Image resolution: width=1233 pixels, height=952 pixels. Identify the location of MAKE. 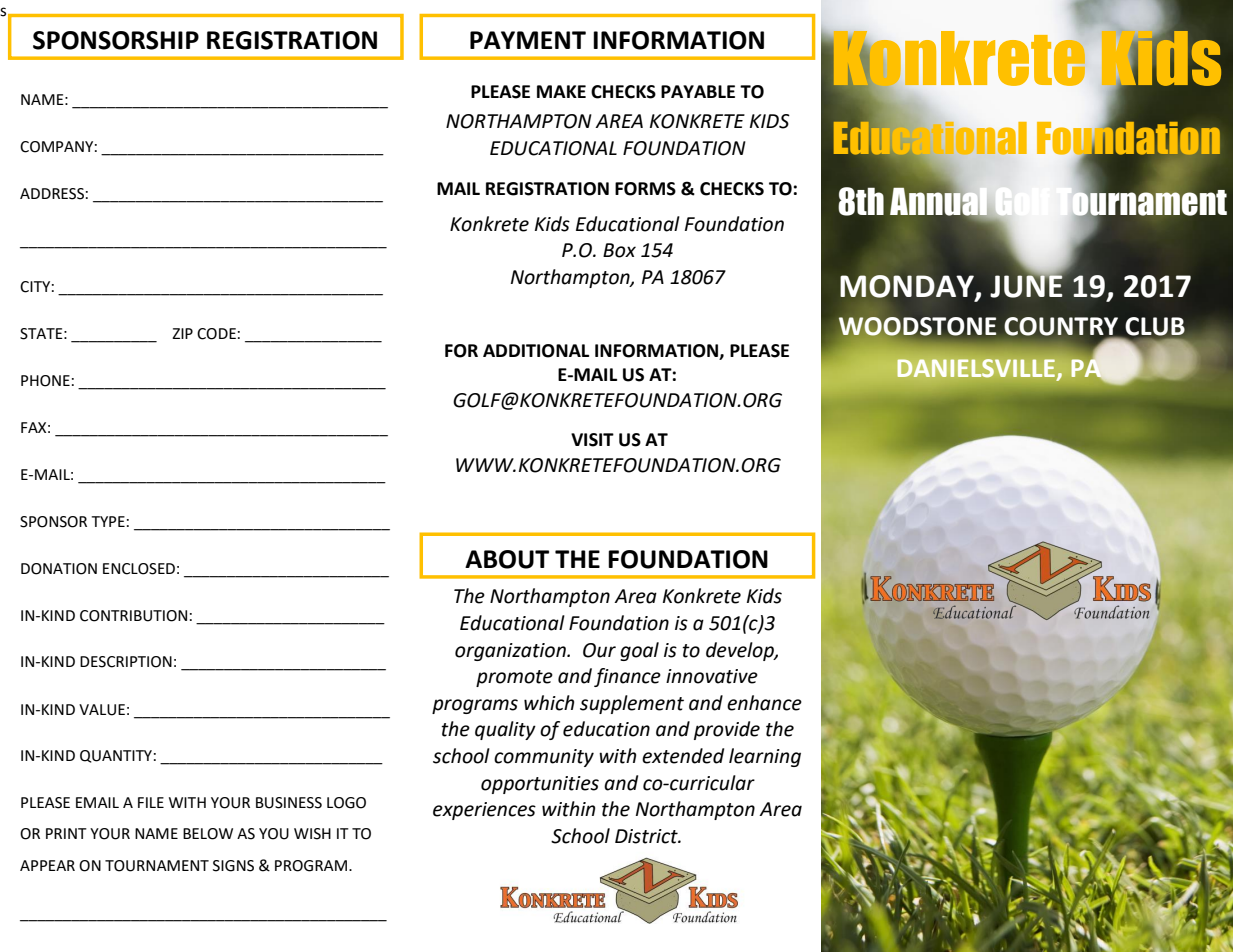
(561, 91).
